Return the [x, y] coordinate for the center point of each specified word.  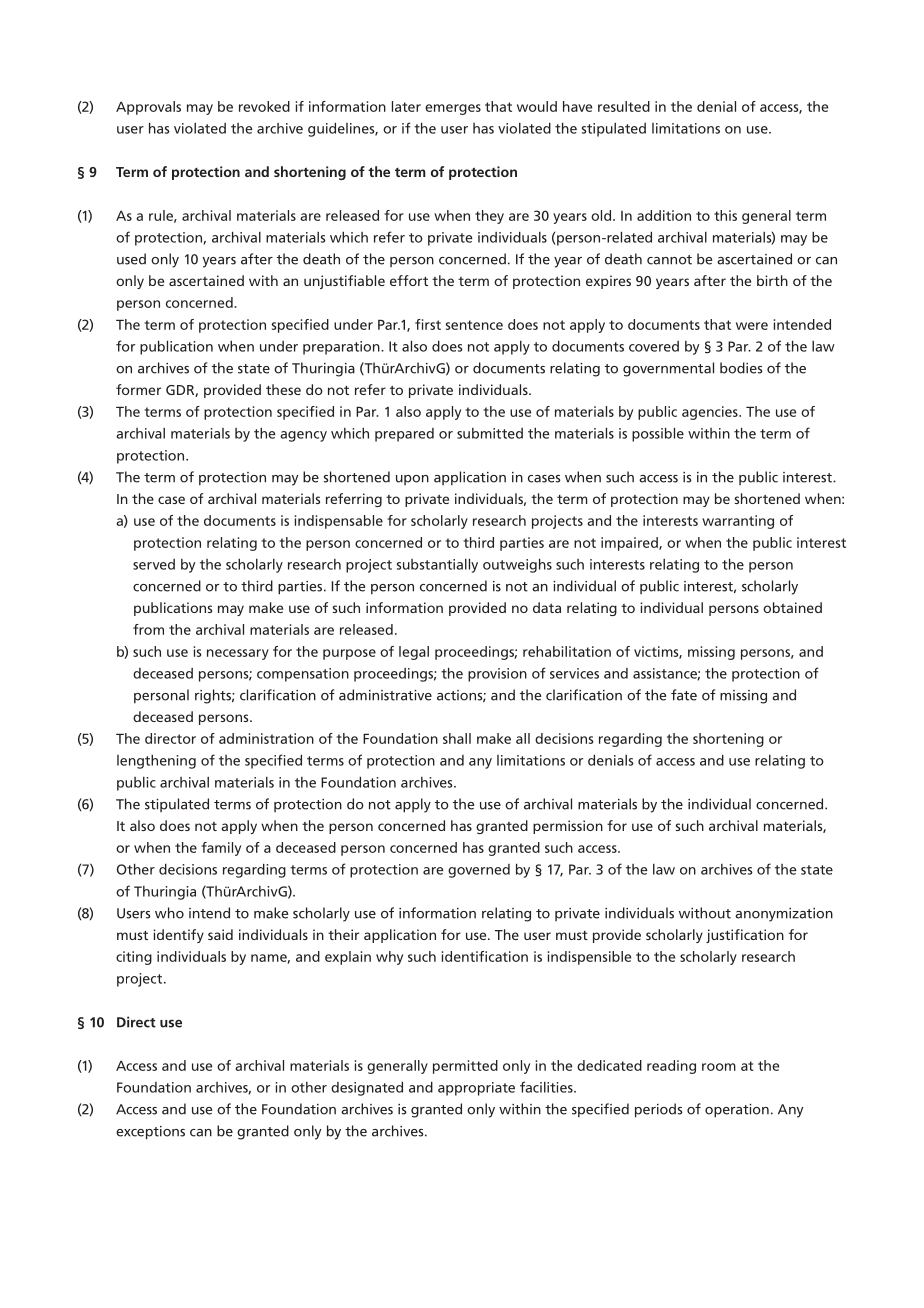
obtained [792, 607]
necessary [238, 654]
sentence [474, 325]
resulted [624, 106]
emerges [453, 109]
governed [479, 871]
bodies [741, 368]
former [138, 389]
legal [414, 653]
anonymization [784, 915]
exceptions [150, 1133]
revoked [264, 106]
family [221, 849]
